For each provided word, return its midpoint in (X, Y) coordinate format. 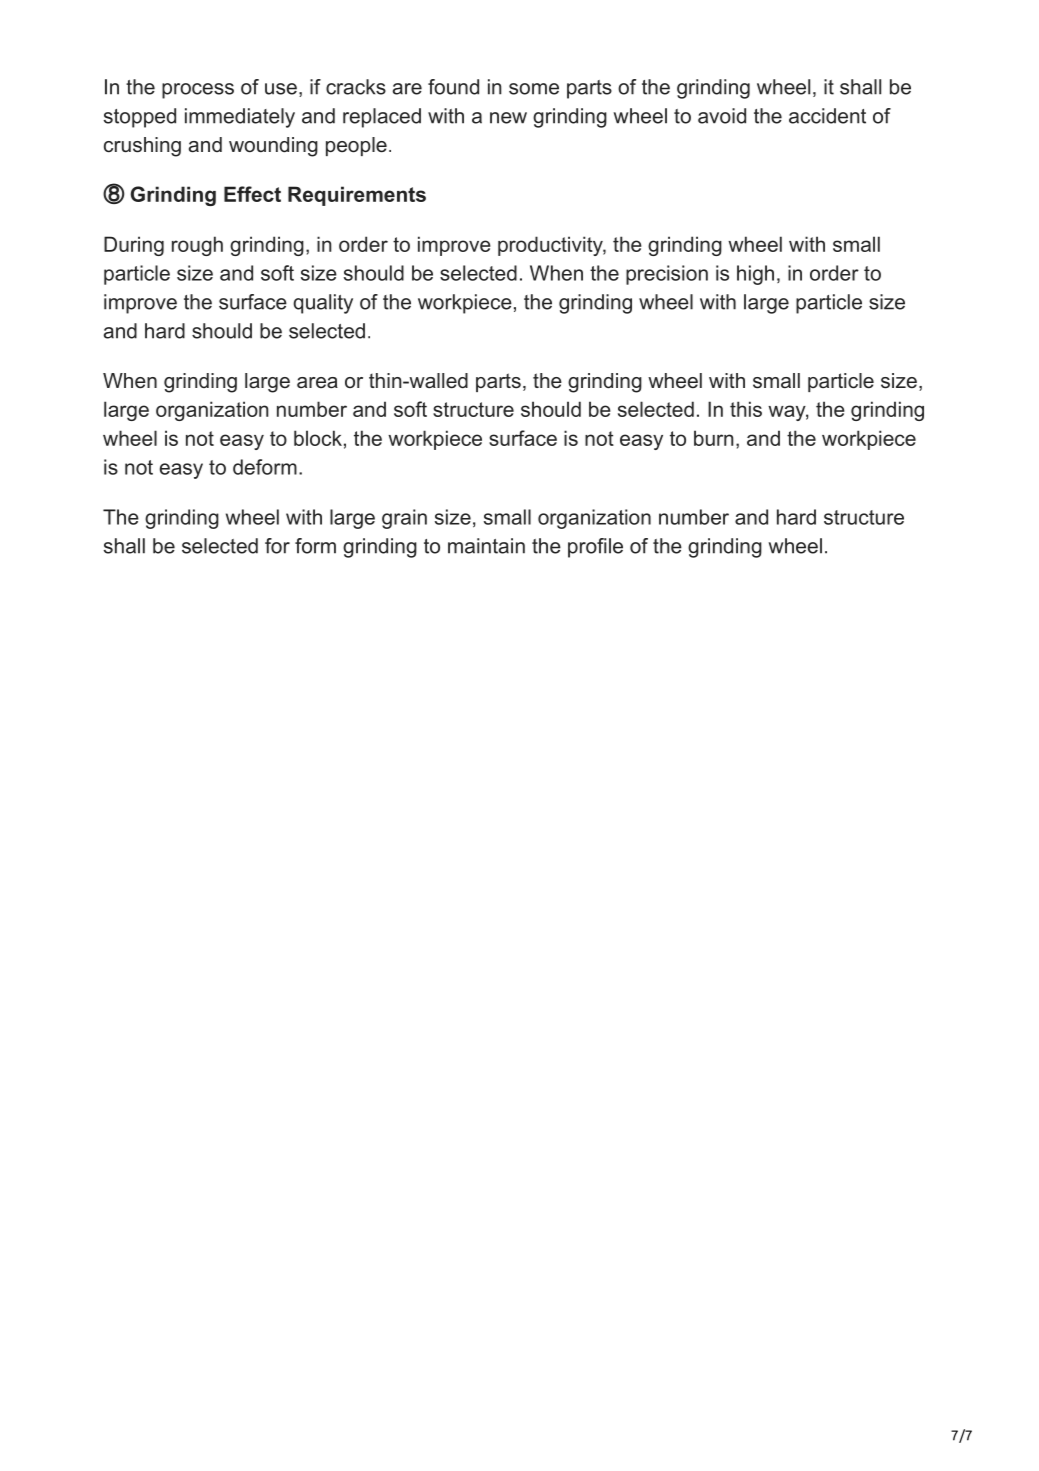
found (453, 87)
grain (404, 519)
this (746, 409)
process (198, 91)
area (317, 383)
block (318, 438)
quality (323, 304)
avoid (722, 116)
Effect (252, 194)
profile (595, 548)
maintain (486, 546)
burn (714, 438)
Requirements (357, 196)
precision (667, 275)
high (755, 275)
